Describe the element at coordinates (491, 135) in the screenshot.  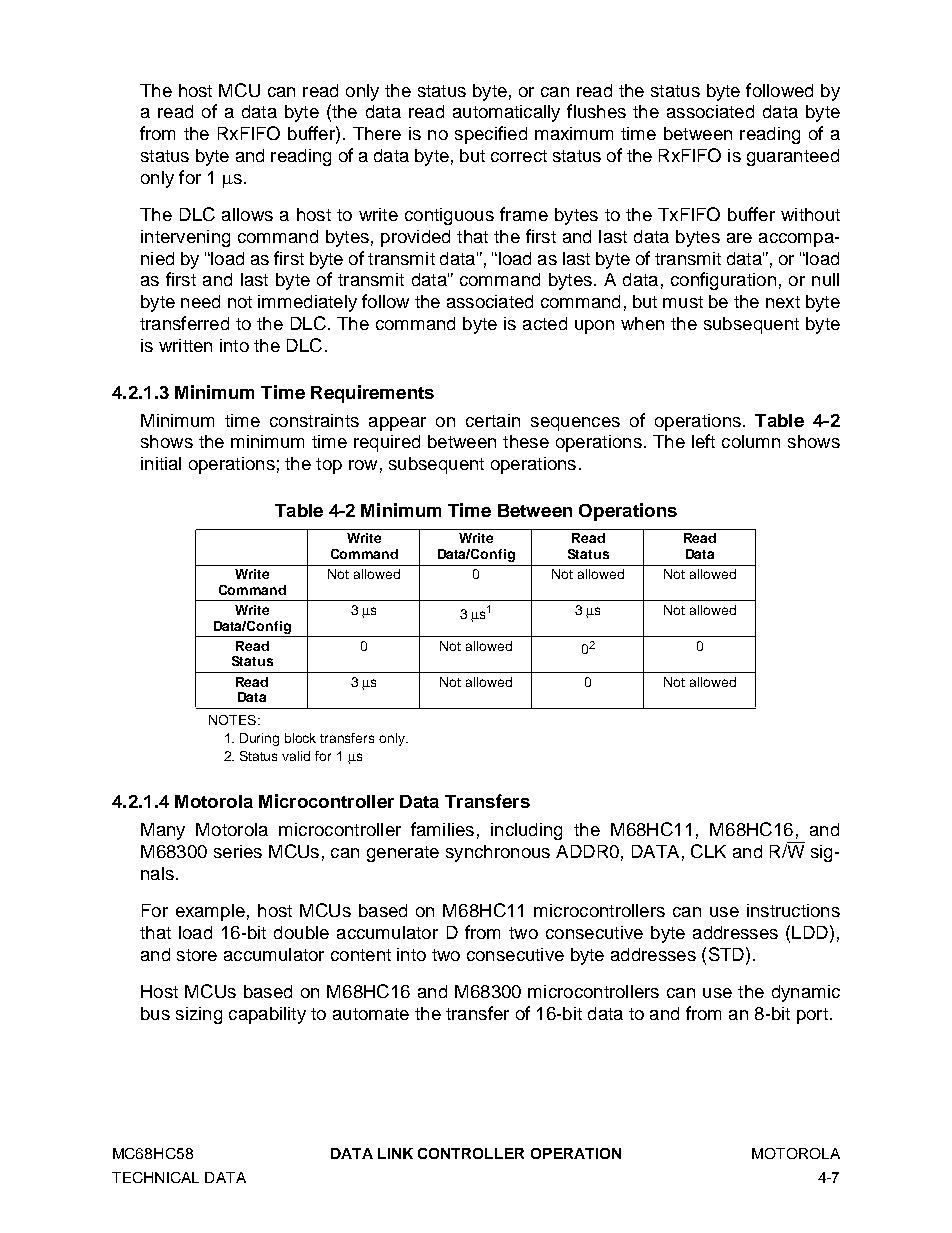
I see `specified` at that location.
